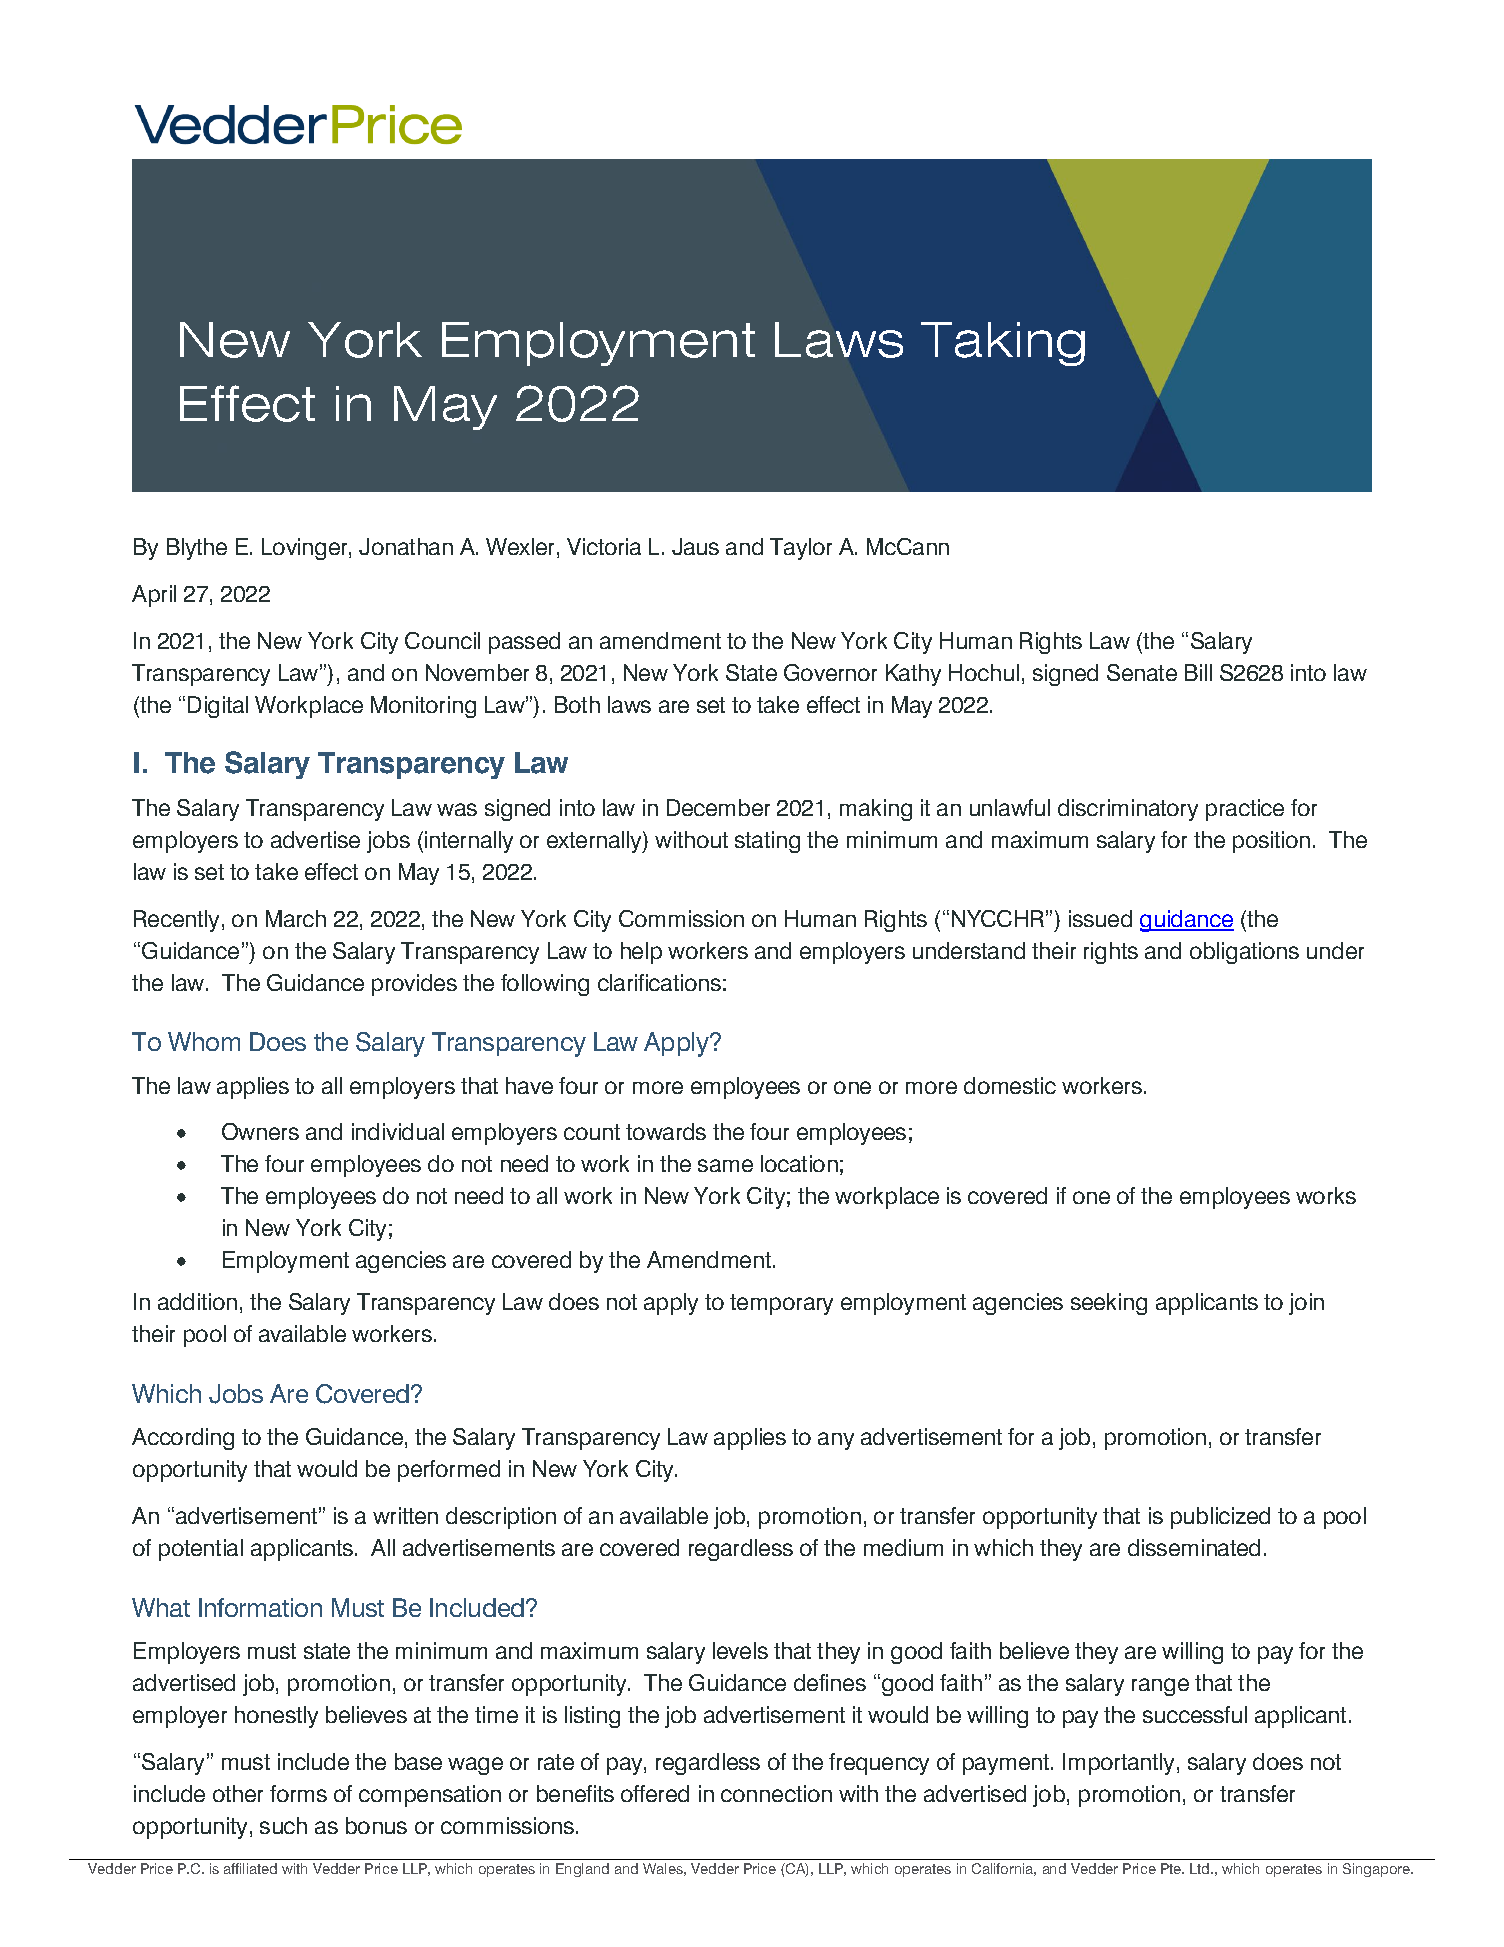 The height and width of the image is (1947, 1504). What do you see at coordinates (406, 546) in the image?
I see `Jonathan` at bounding box center [406, 546].
